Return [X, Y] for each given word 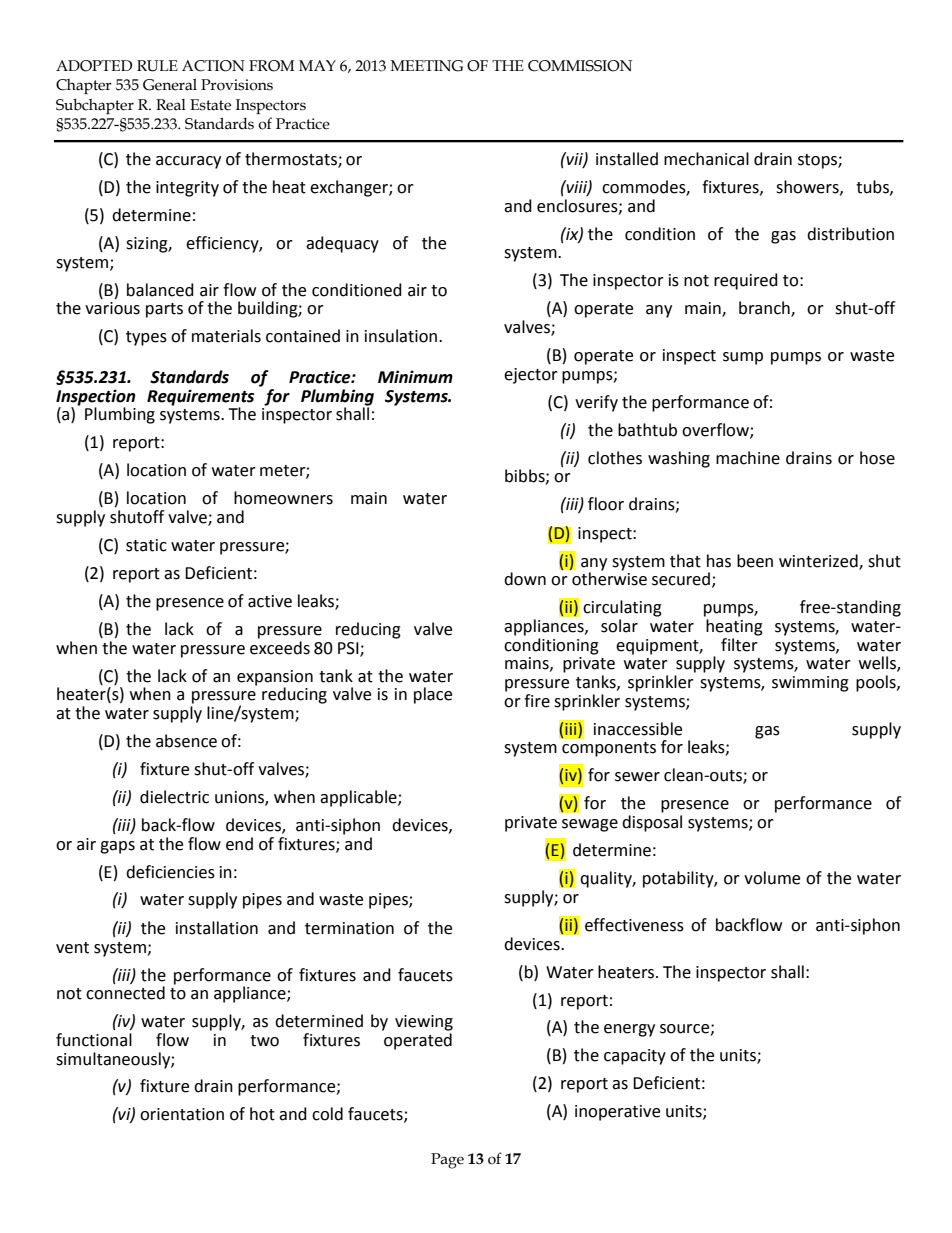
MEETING [427, 66]
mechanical [706, 159]
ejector [531, 376]
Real [171, 105]
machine [748, 458]
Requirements [200, 397]
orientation [182, 1114]
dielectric [174, 797]
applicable [359, 798]
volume [772, 878]
